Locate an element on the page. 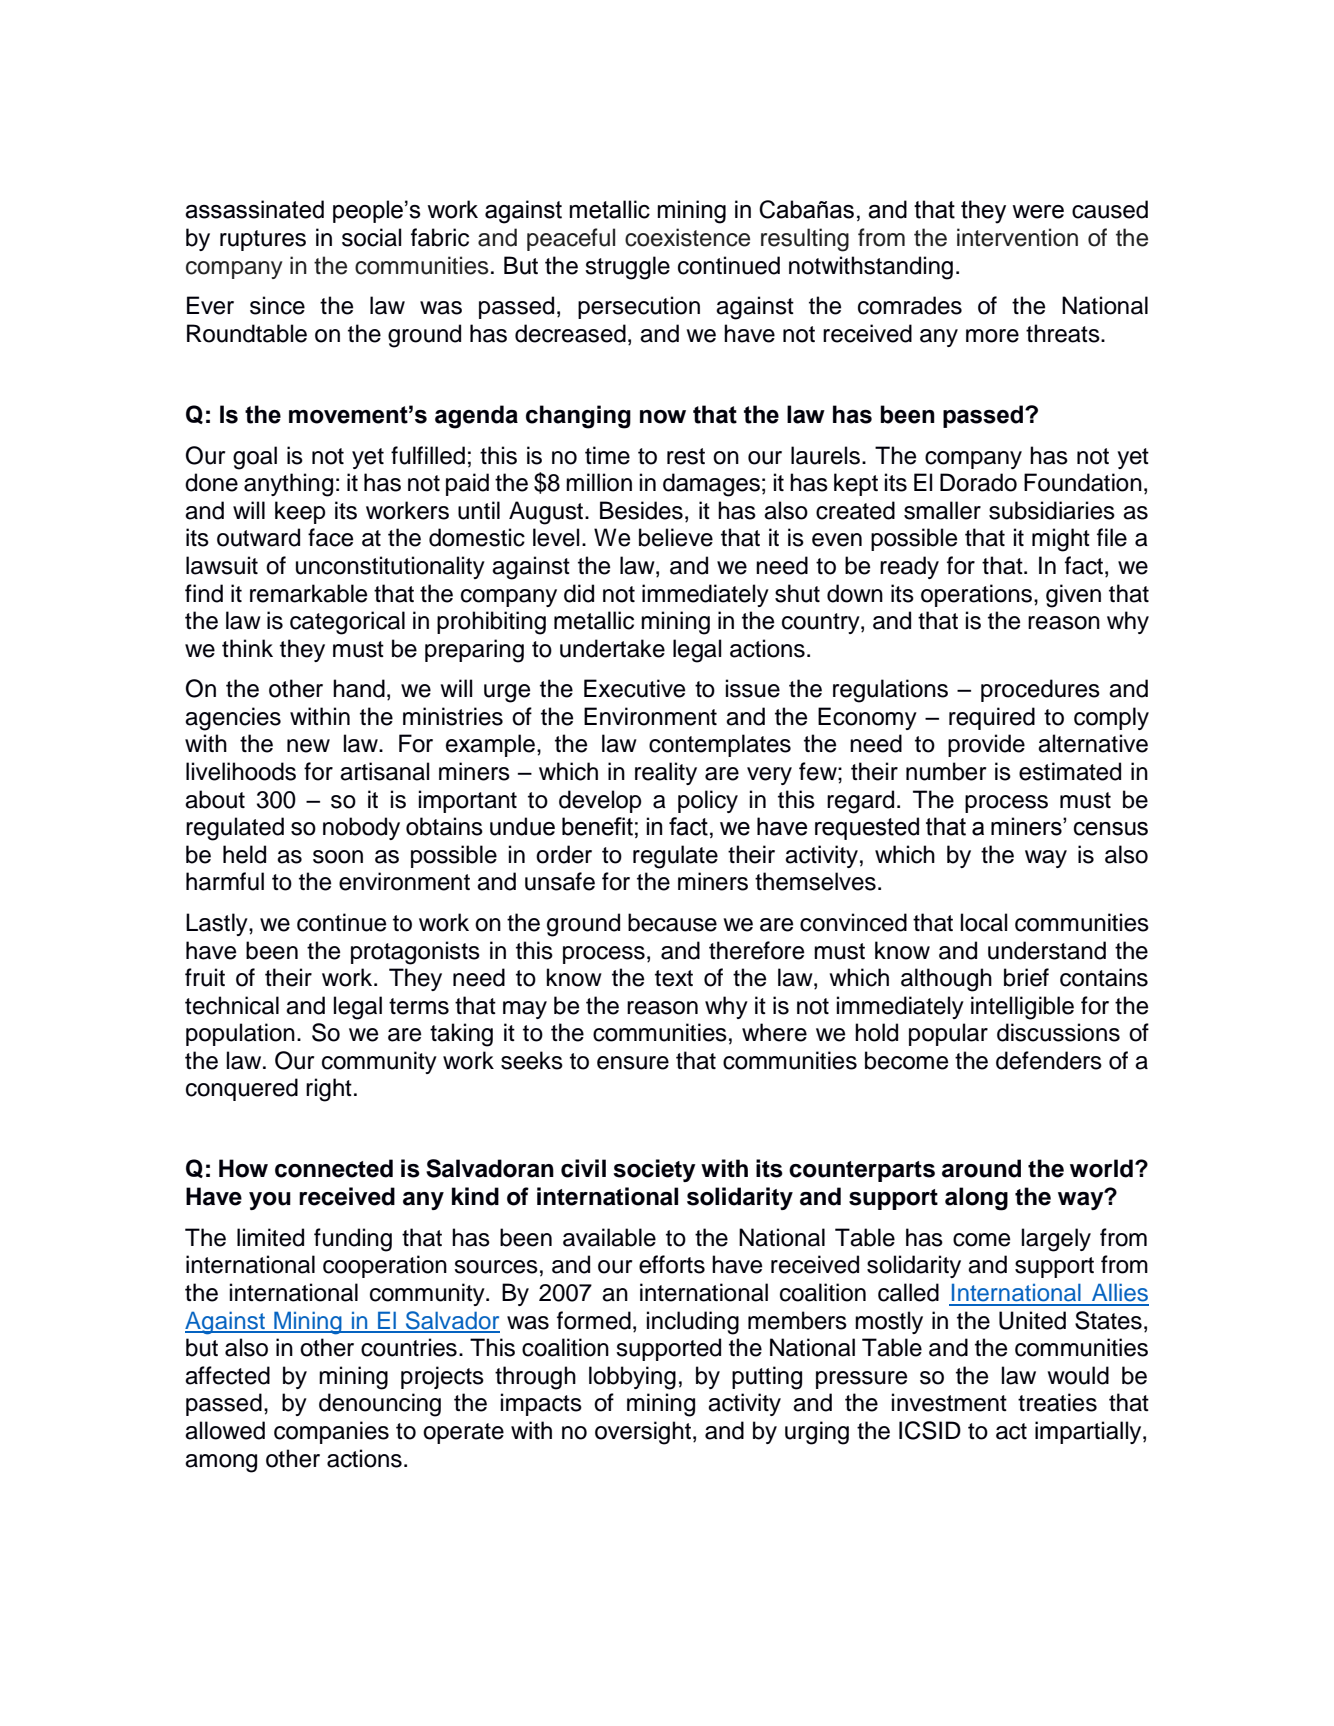 Image resolution: width=1334 pixels, height=1726 pixels. companies is located at coordinates (331, 1432).
